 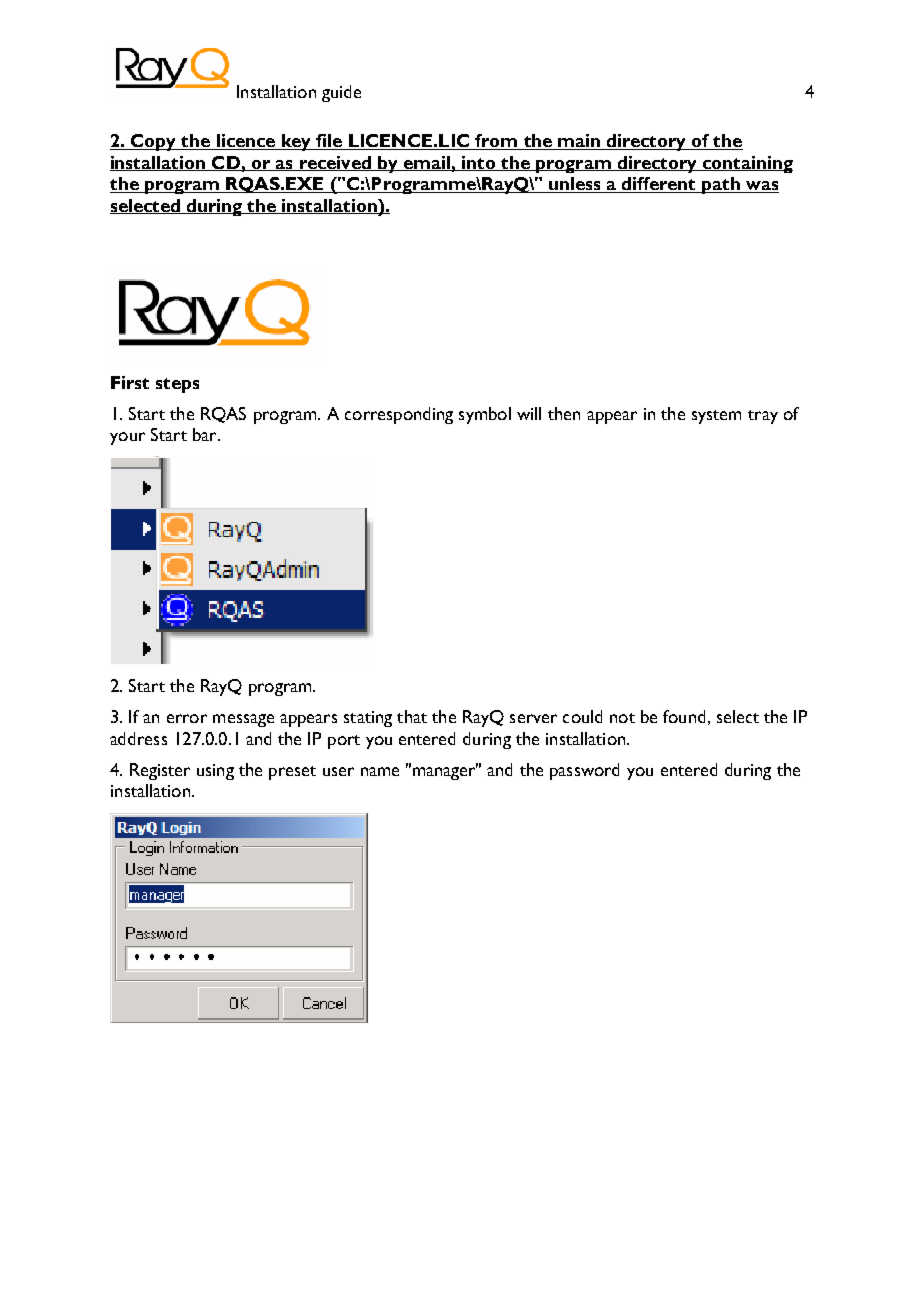 What do you see at coordinates (206, 434) in the screenshot?
I see `bar` at bounding box center [206, 434].
